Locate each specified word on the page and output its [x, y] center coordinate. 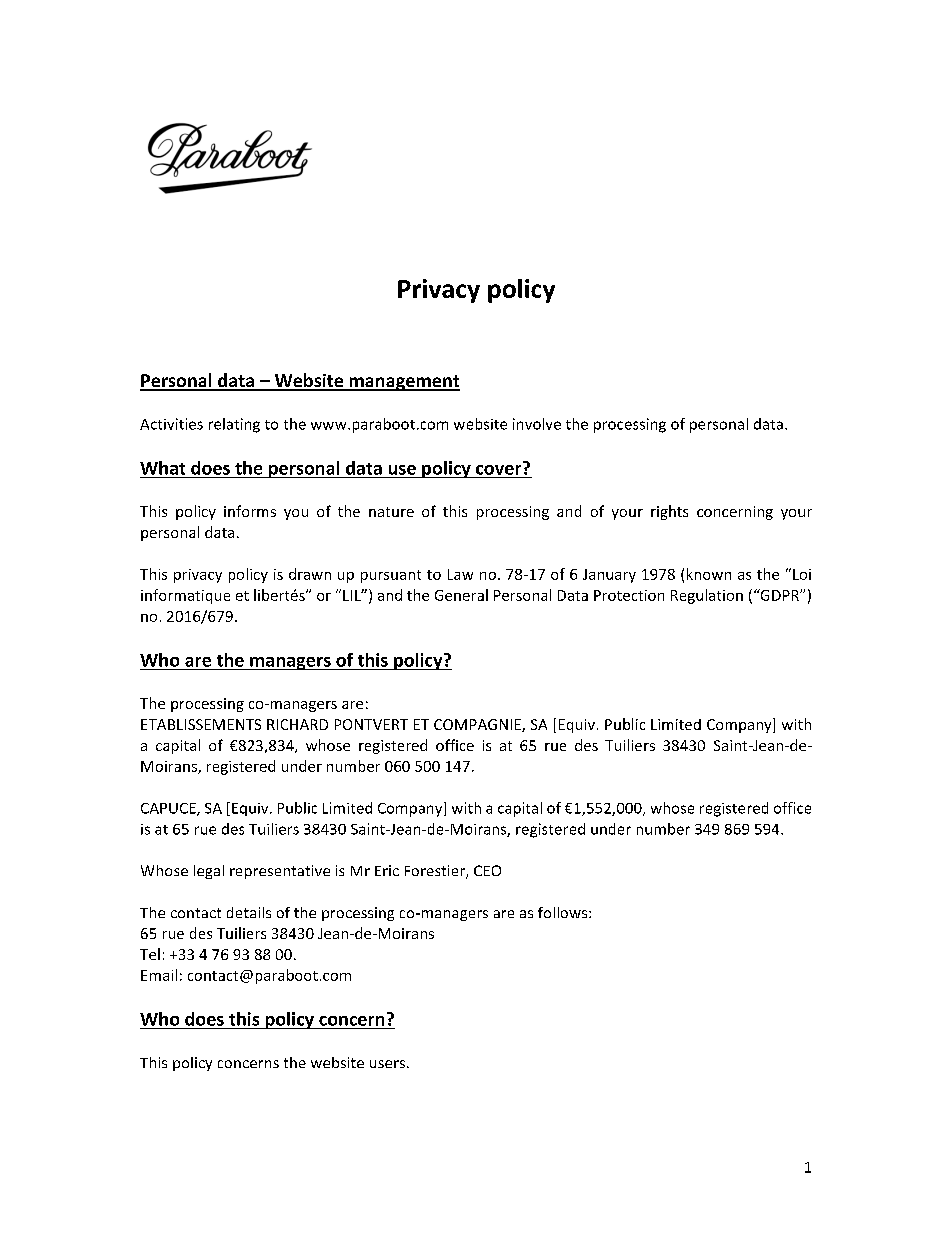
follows [564, 912]
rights [669, 512]
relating [234, 425]
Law [460, 574]
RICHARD [297, 724]
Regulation [707, 596]
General [461, 595]
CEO [487, 870]
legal [209, 872]
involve [537, 424]
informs [250, 511]
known [709, 574]
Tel [150, 954]
